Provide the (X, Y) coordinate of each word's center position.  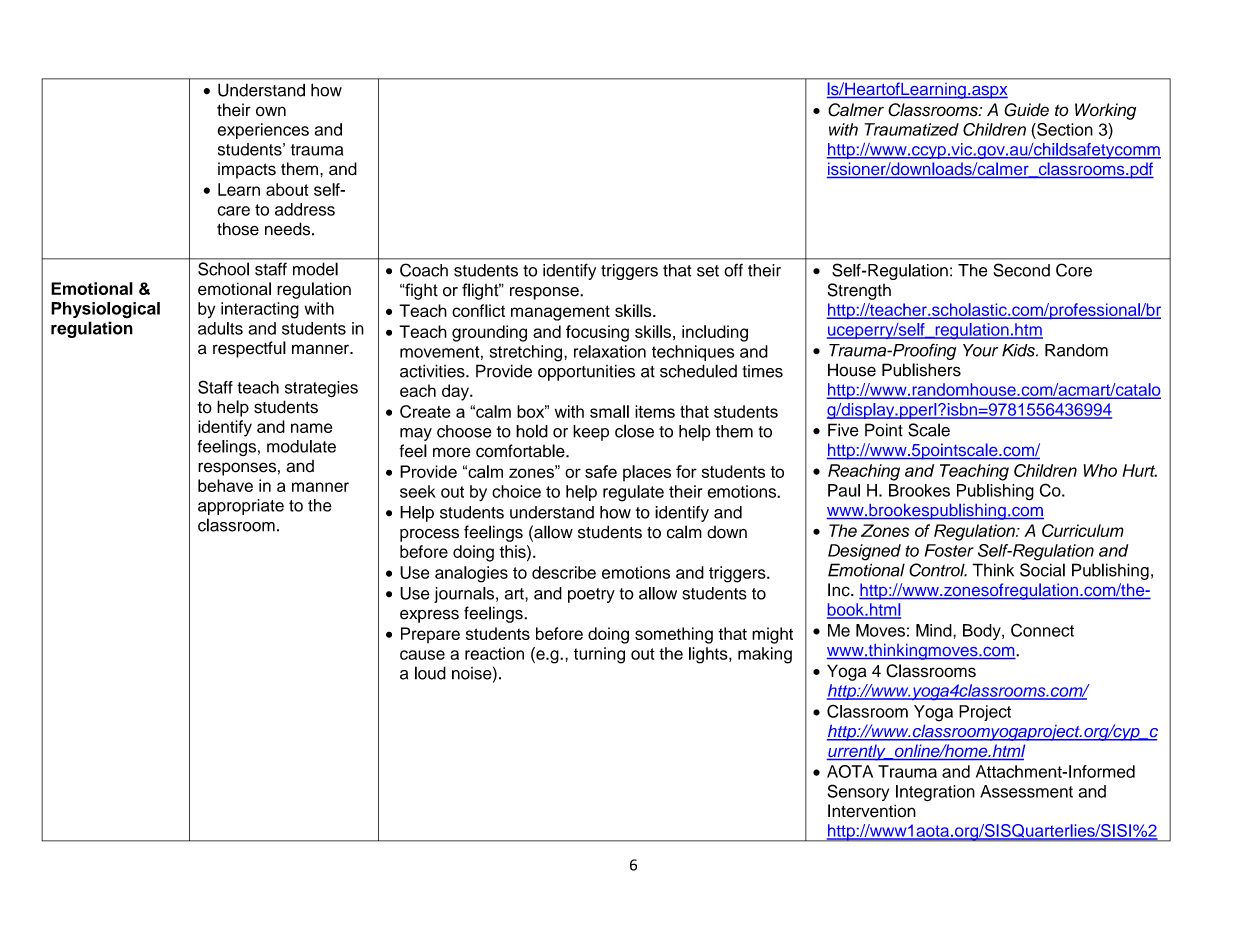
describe (564, 572)
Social (1042, 570)
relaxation (610, 351)
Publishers (921, 370)
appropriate (241, 507)
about (287, 189)
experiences (263, 131)
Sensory (858, 792)
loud (430, 673)
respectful (249, 349)
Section (1064, 129)
